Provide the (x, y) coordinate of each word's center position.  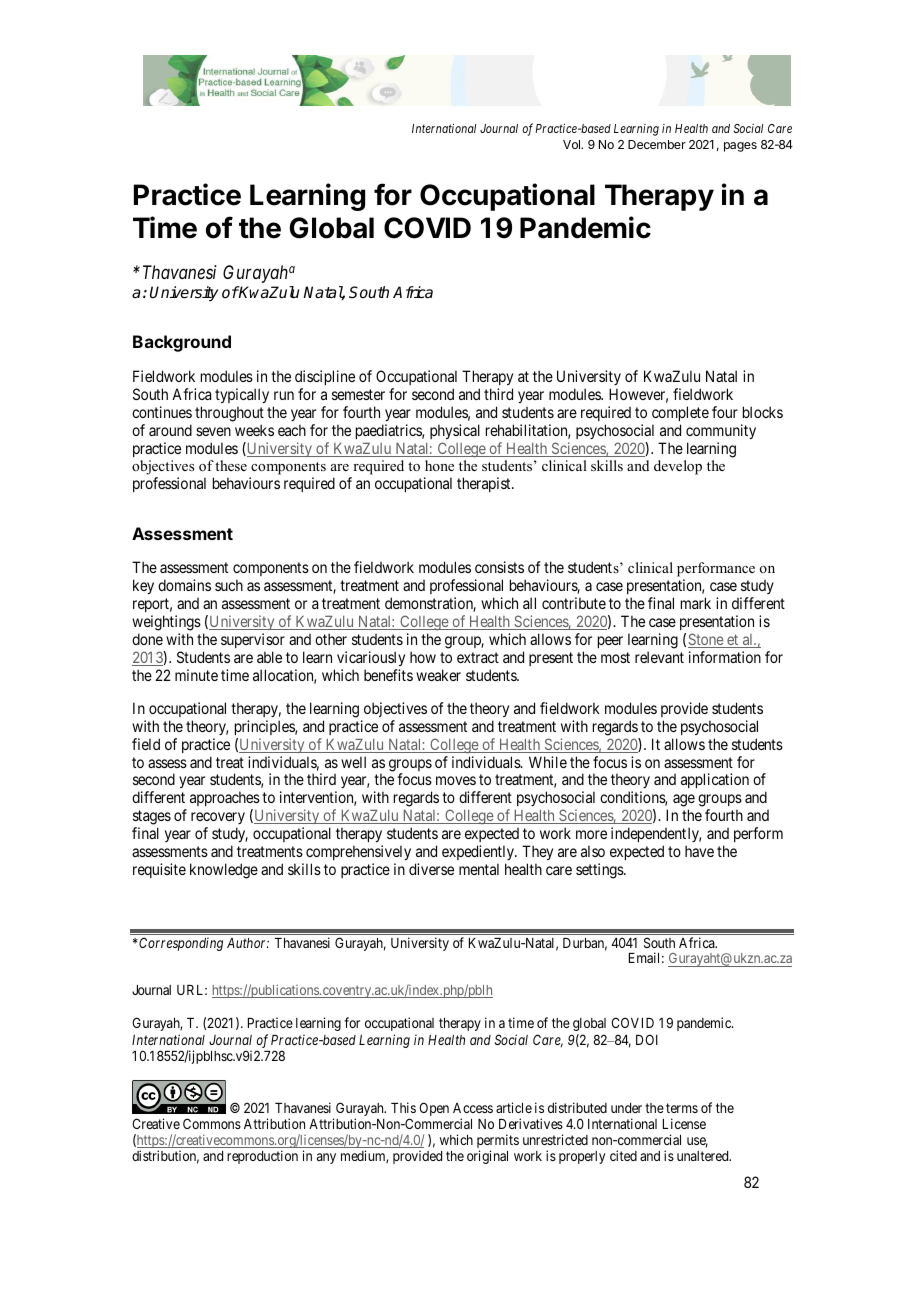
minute (196, 675)
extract (478, 657)
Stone (706, 640)
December (657, 144)
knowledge (224, 871)
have (699, 851)
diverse (431, 869)
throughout (229, 414)
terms (682, 1108)
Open (434, 1109)
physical (455, 431)
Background (182, 343)
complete (680, 413)
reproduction (262, 1157)
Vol (573, 144)
